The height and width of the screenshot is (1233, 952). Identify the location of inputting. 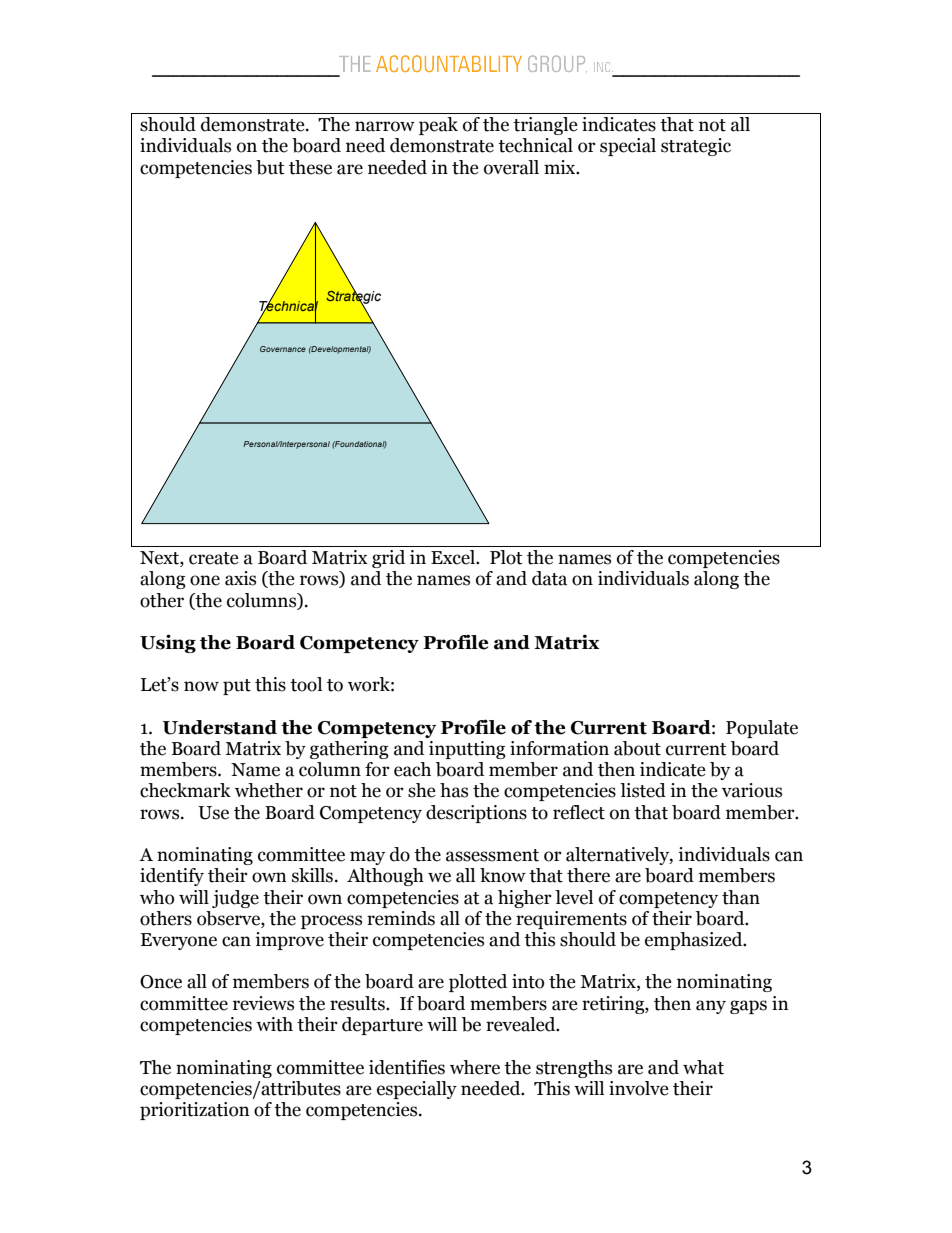
(467, 750).
